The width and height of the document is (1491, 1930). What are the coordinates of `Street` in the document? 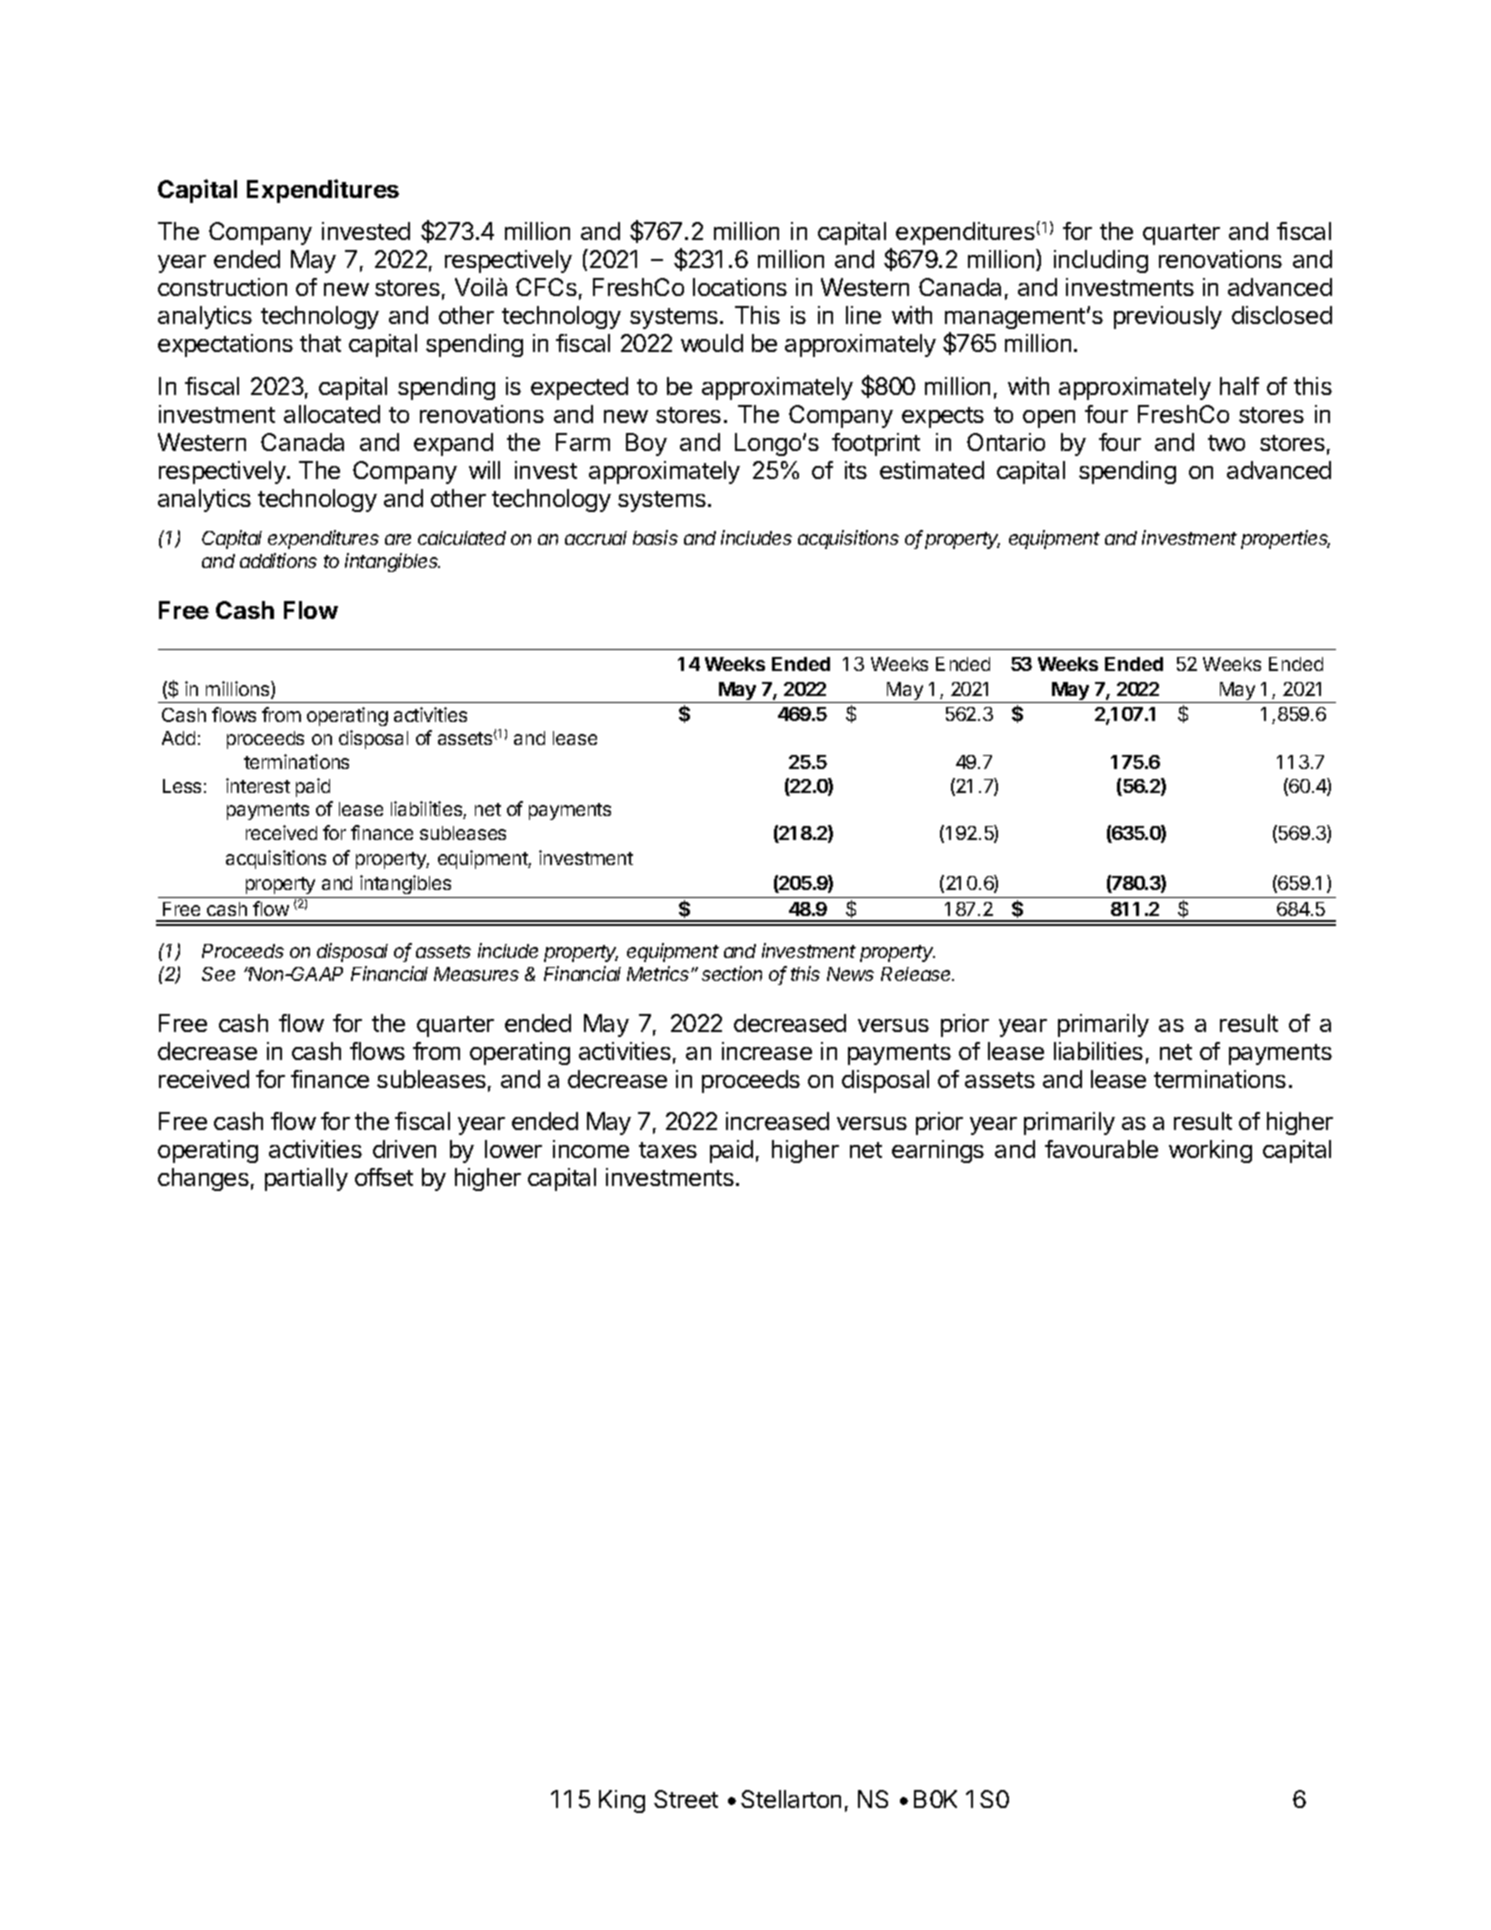 It's located at (686, 1799).
